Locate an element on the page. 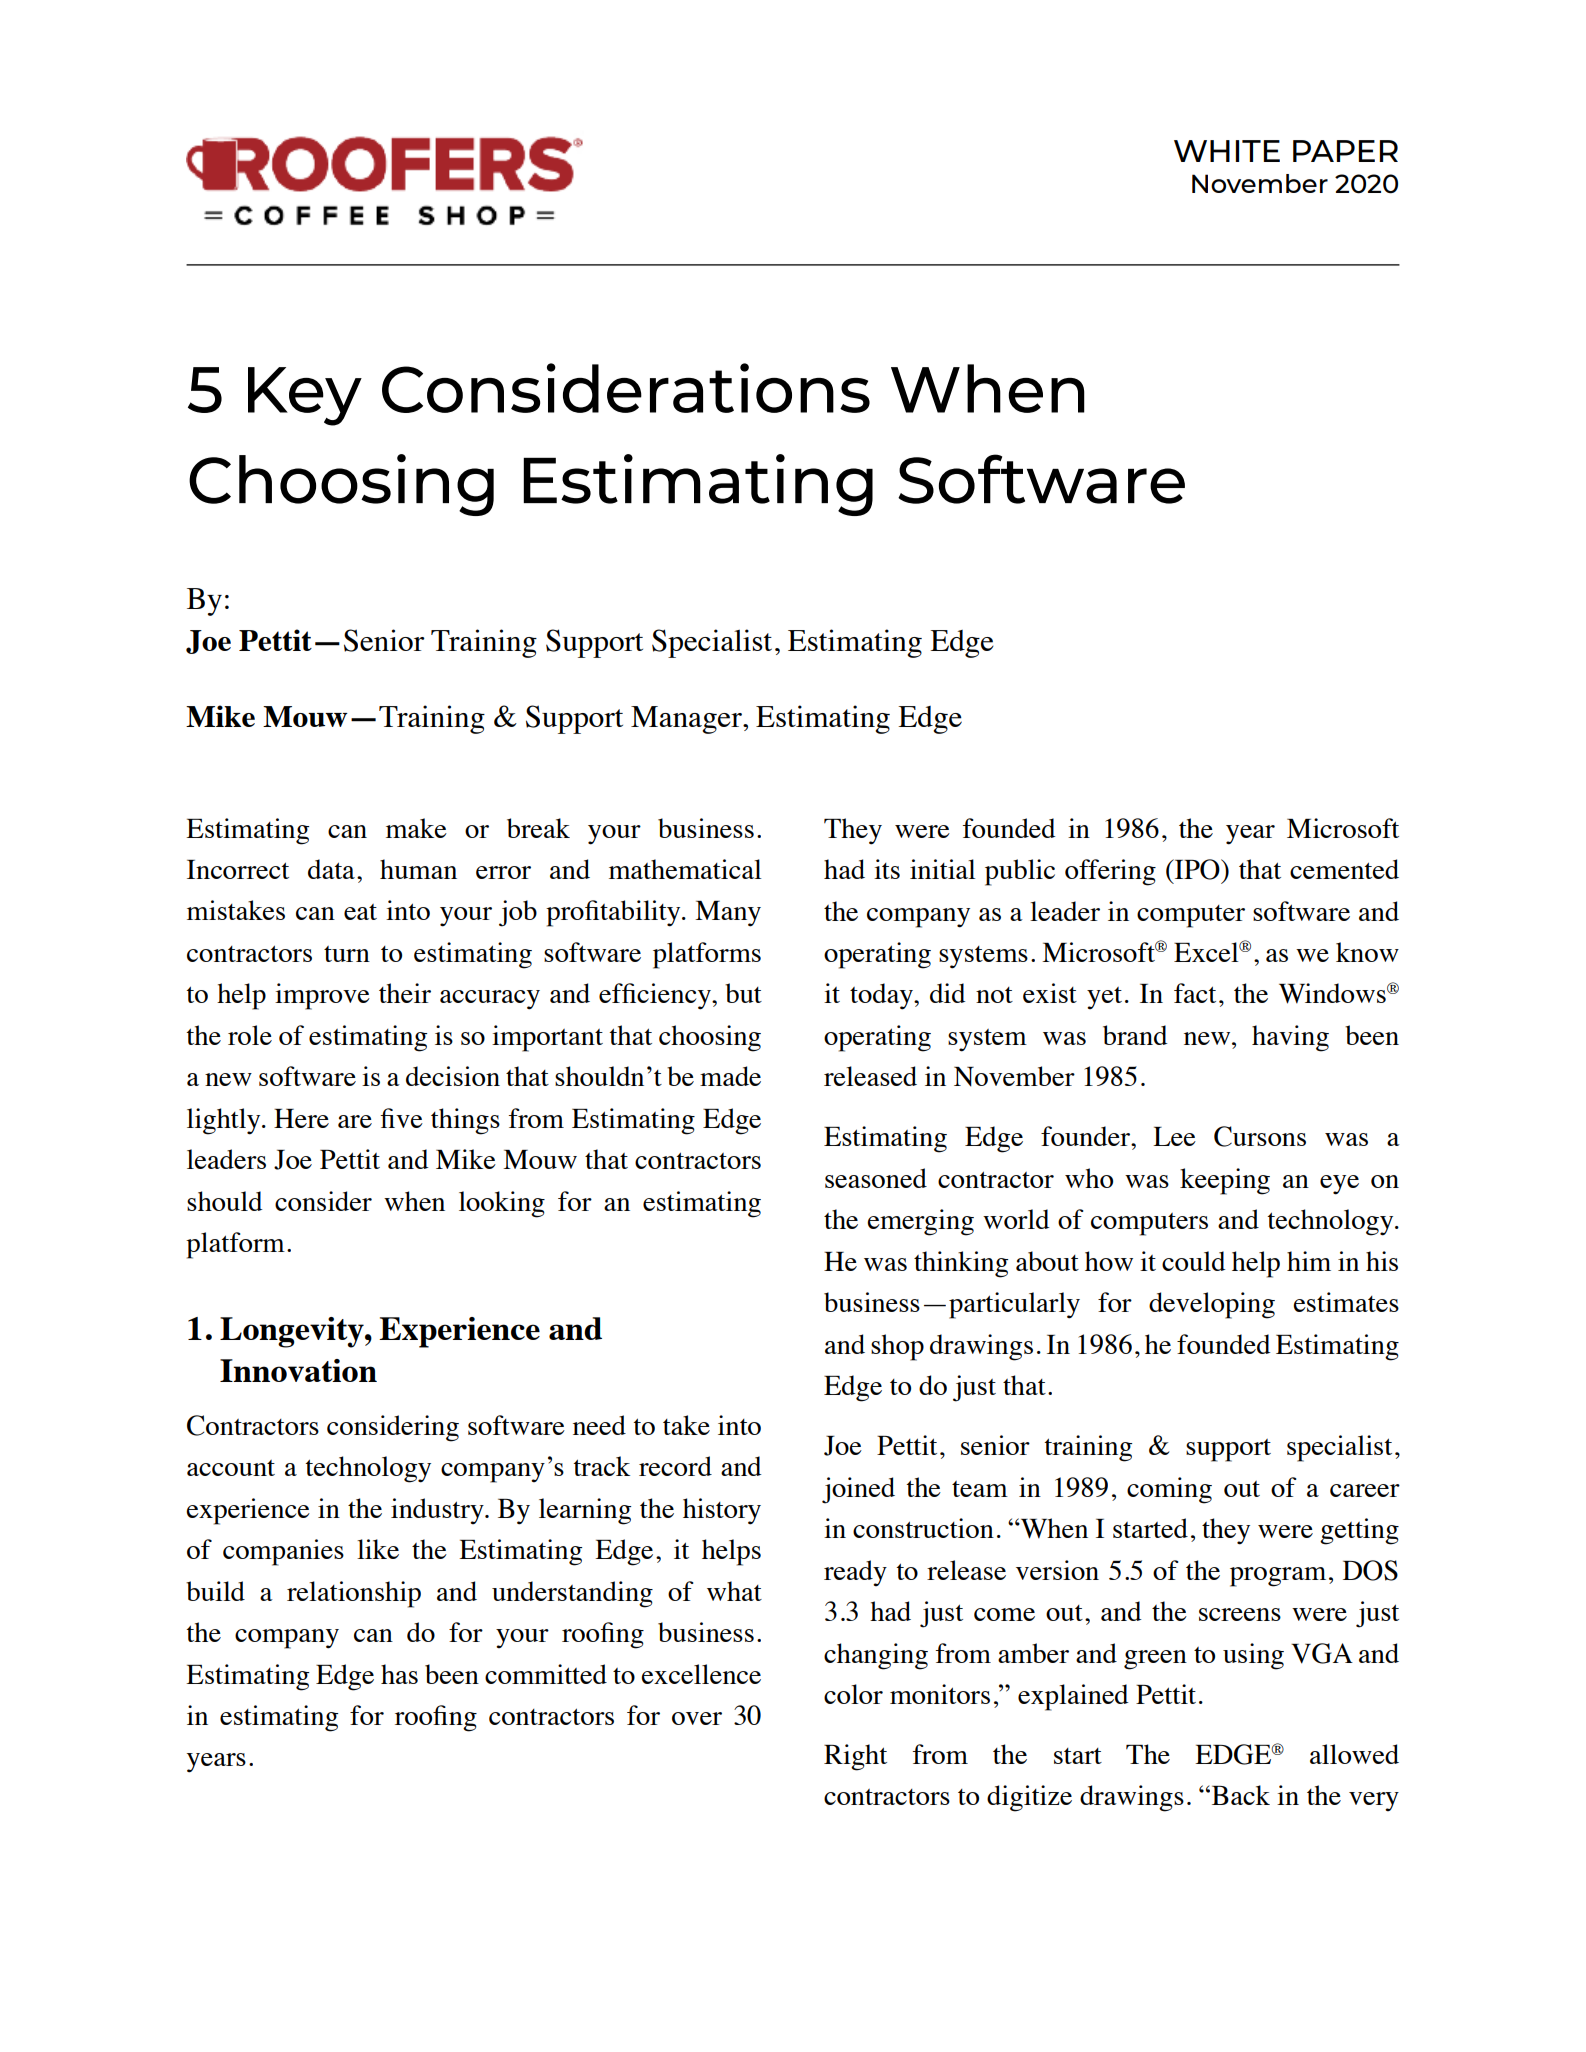 The image size is (1586, 2052). WHITE is located at coordinates (1227, 151).
